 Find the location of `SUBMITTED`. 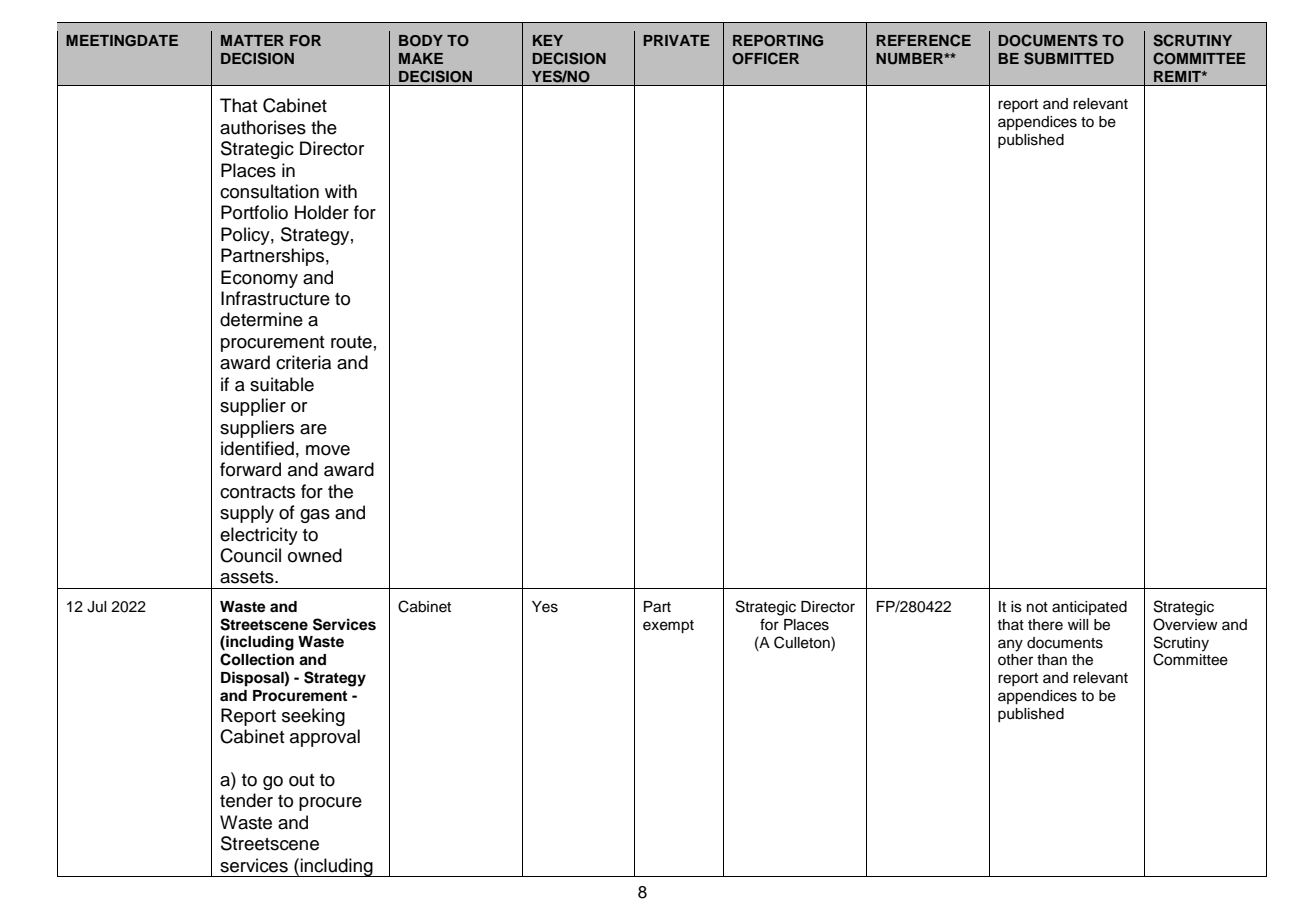

SUBMITTED is located at coordinates (1069, 58).
